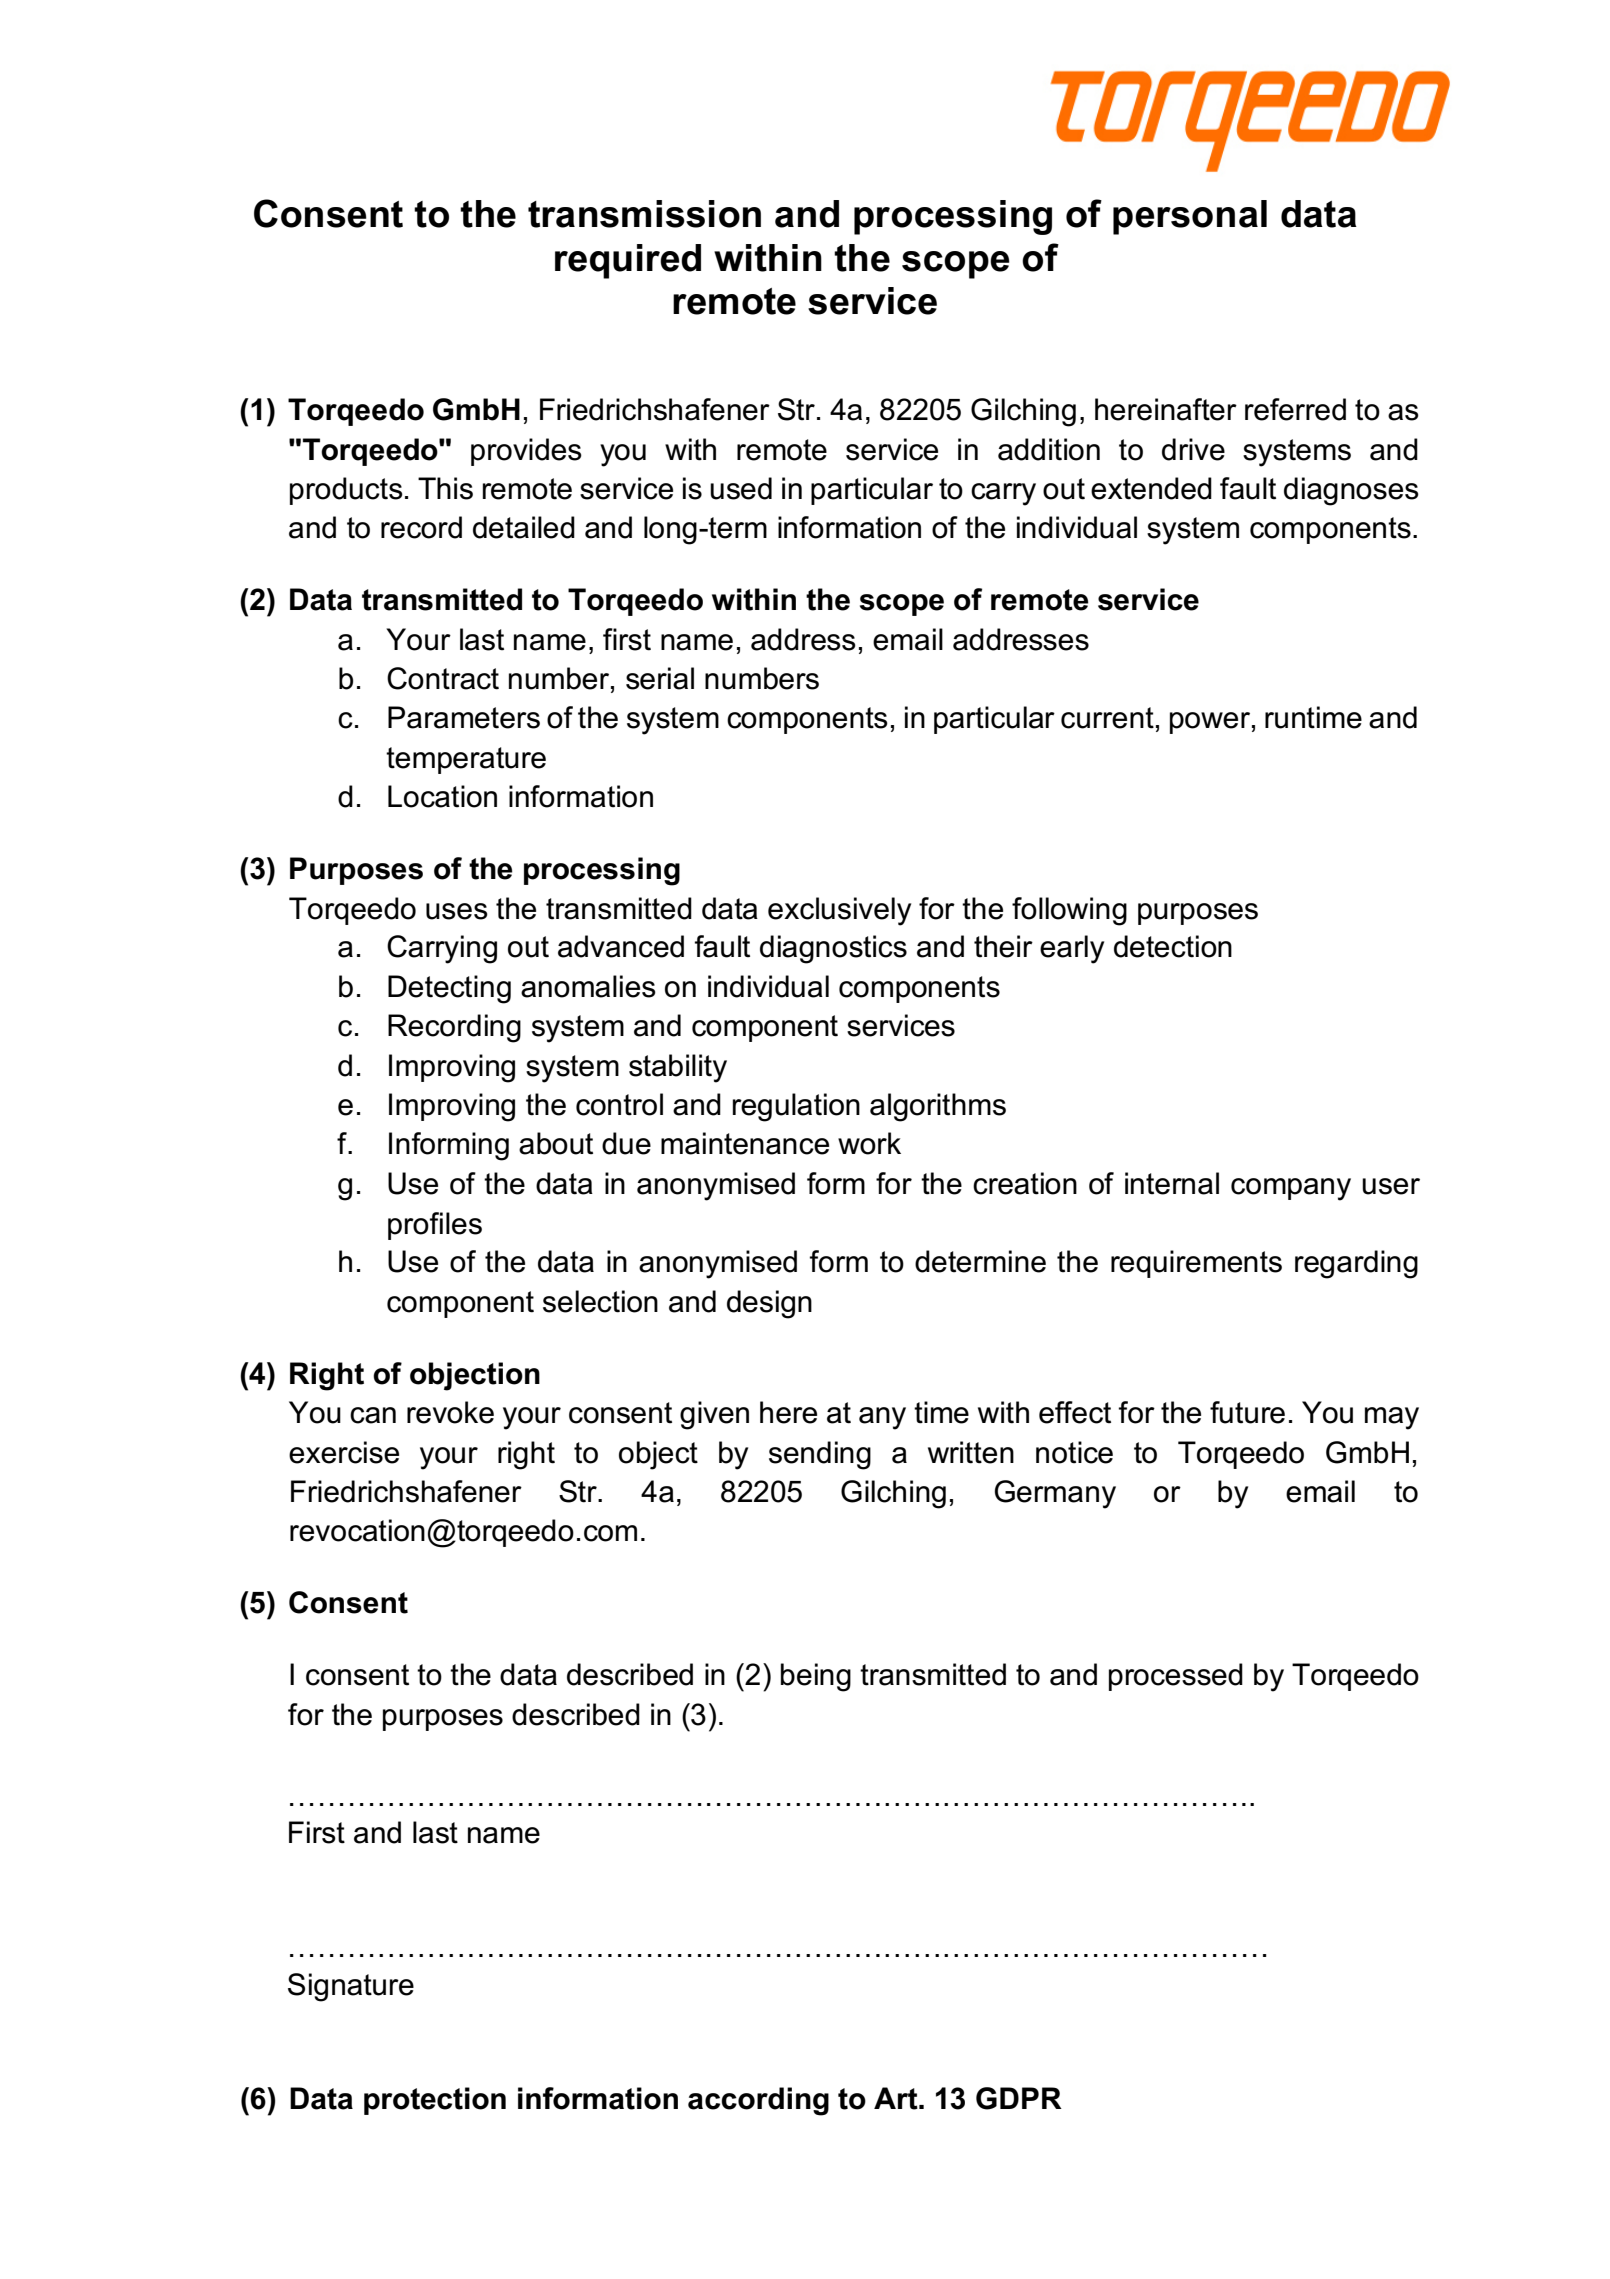 The width and height of the page is (1610, 2279). Describe the element at coordinates (1107, 718) in the page. I see `current` at that location.
